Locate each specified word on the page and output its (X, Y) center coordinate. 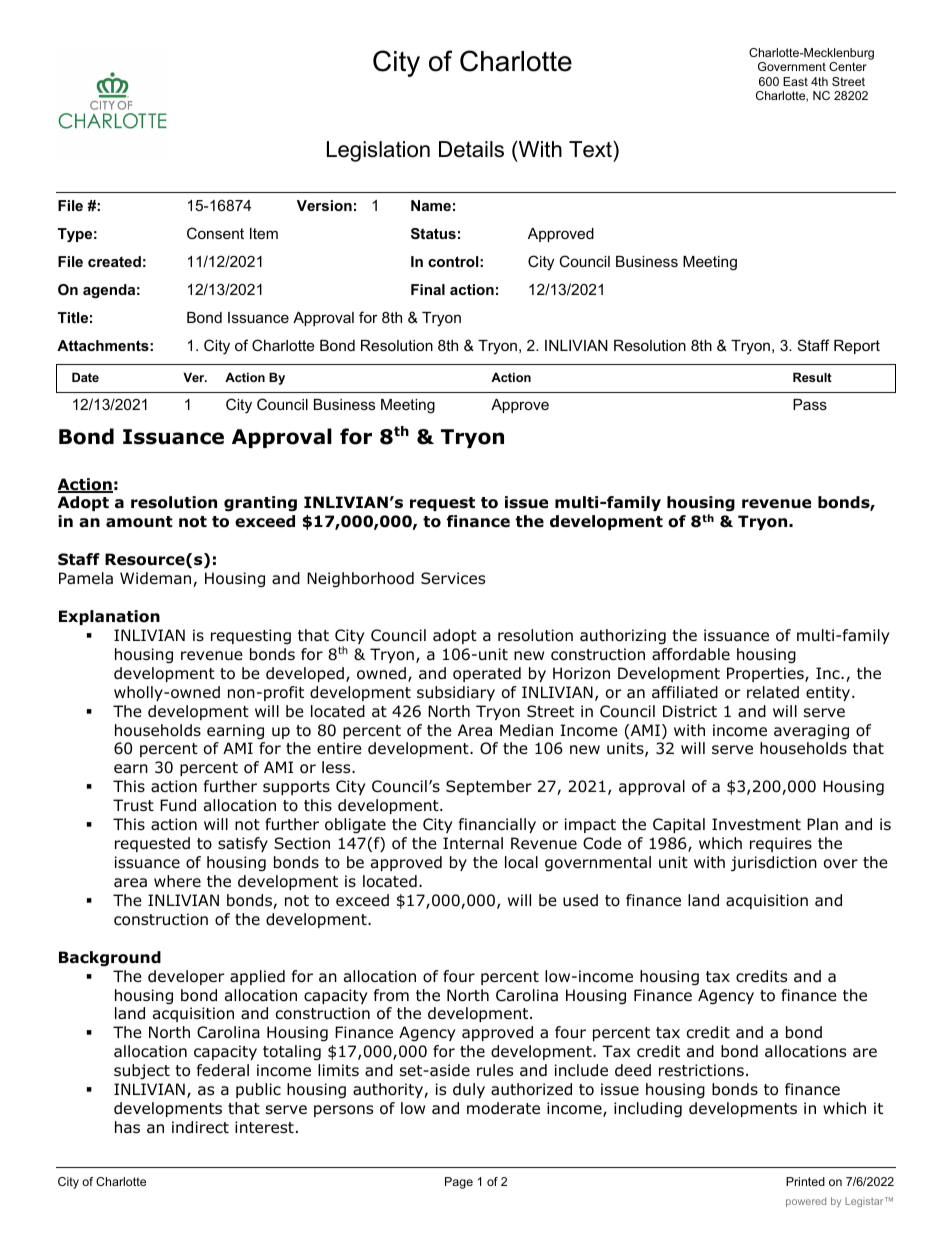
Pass (810, 404)
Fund (178, 805)
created (114, 261)
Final (428, 289)
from (391, 995)
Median (526, 730)
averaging (811, 731)
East (795, 81)
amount (139, 522)
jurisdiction (774, 864)
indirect (200, 1127)
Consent (215, 233)
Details (471, 149)
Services (453, 578)
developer (186, 977)
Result (812, 377)
